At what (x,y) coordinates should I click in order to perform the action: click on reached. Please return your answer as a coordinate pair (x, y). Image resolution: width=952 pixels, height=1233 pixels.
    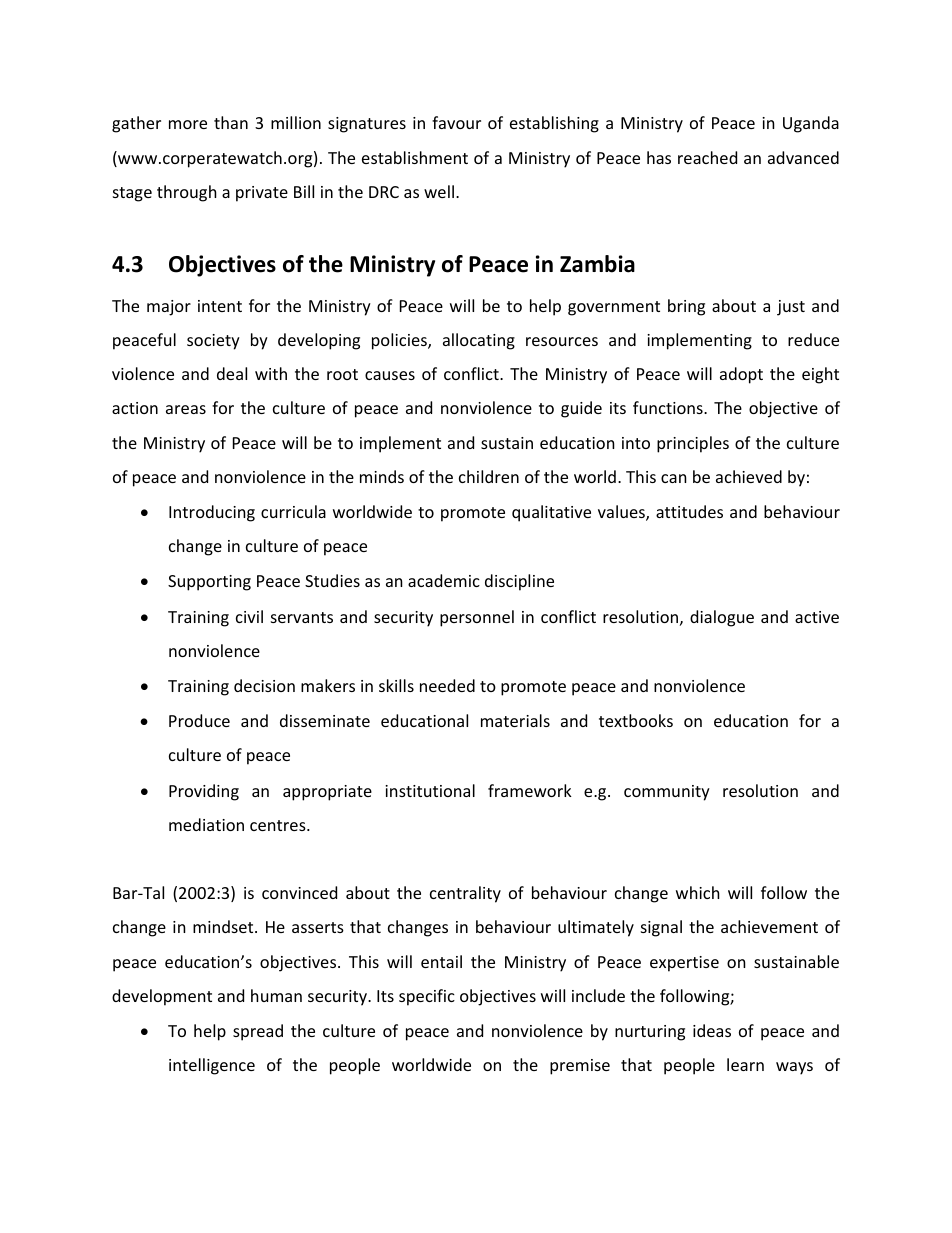
    Looking at the image, I should click on (707, 157).
